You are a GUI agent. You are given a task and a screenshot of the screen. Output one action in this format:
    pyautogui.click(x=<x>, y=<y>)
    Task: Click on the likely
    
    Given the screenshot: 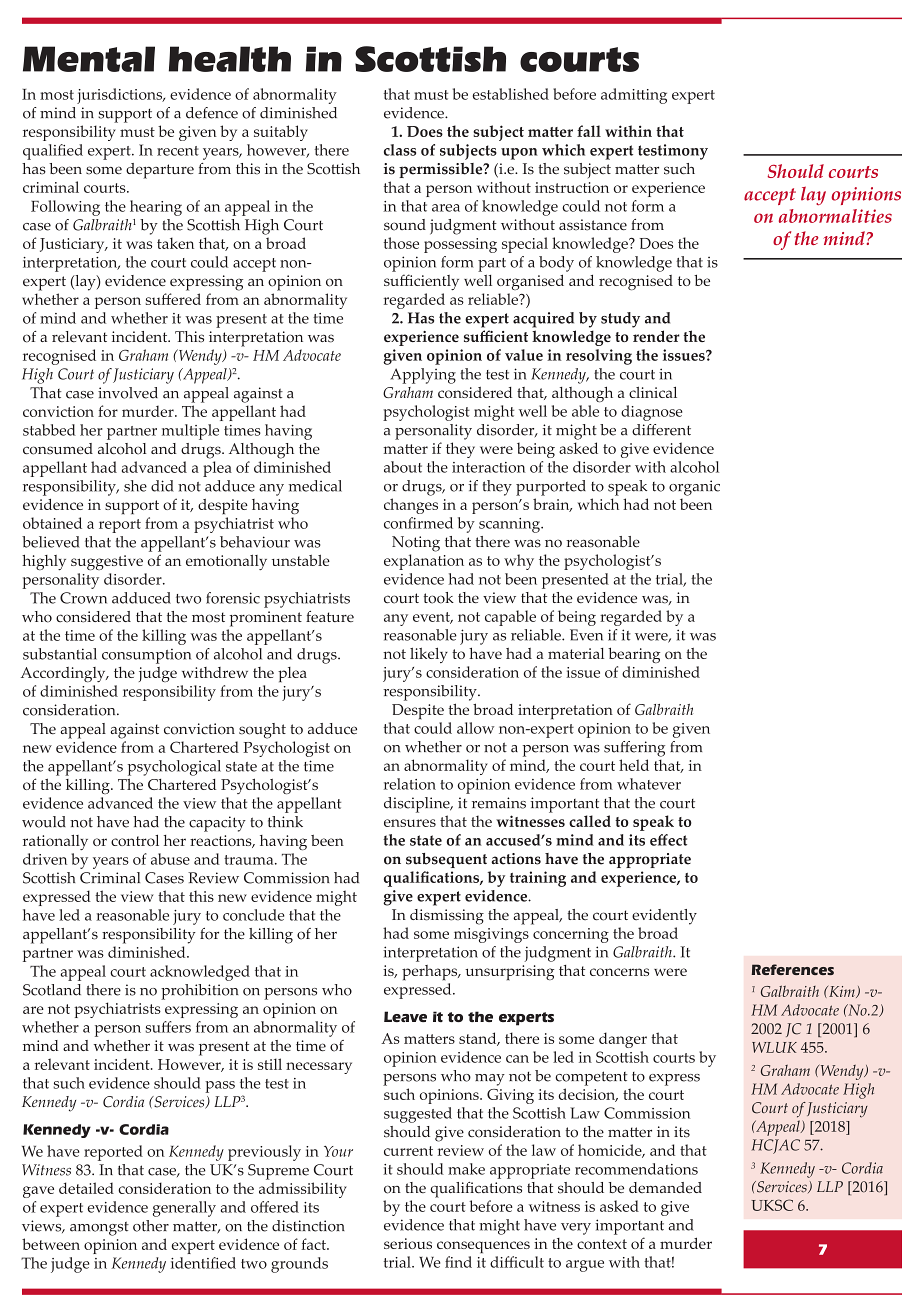 What is the action you would take?
    pyautogui.click(x=429, y=655)
